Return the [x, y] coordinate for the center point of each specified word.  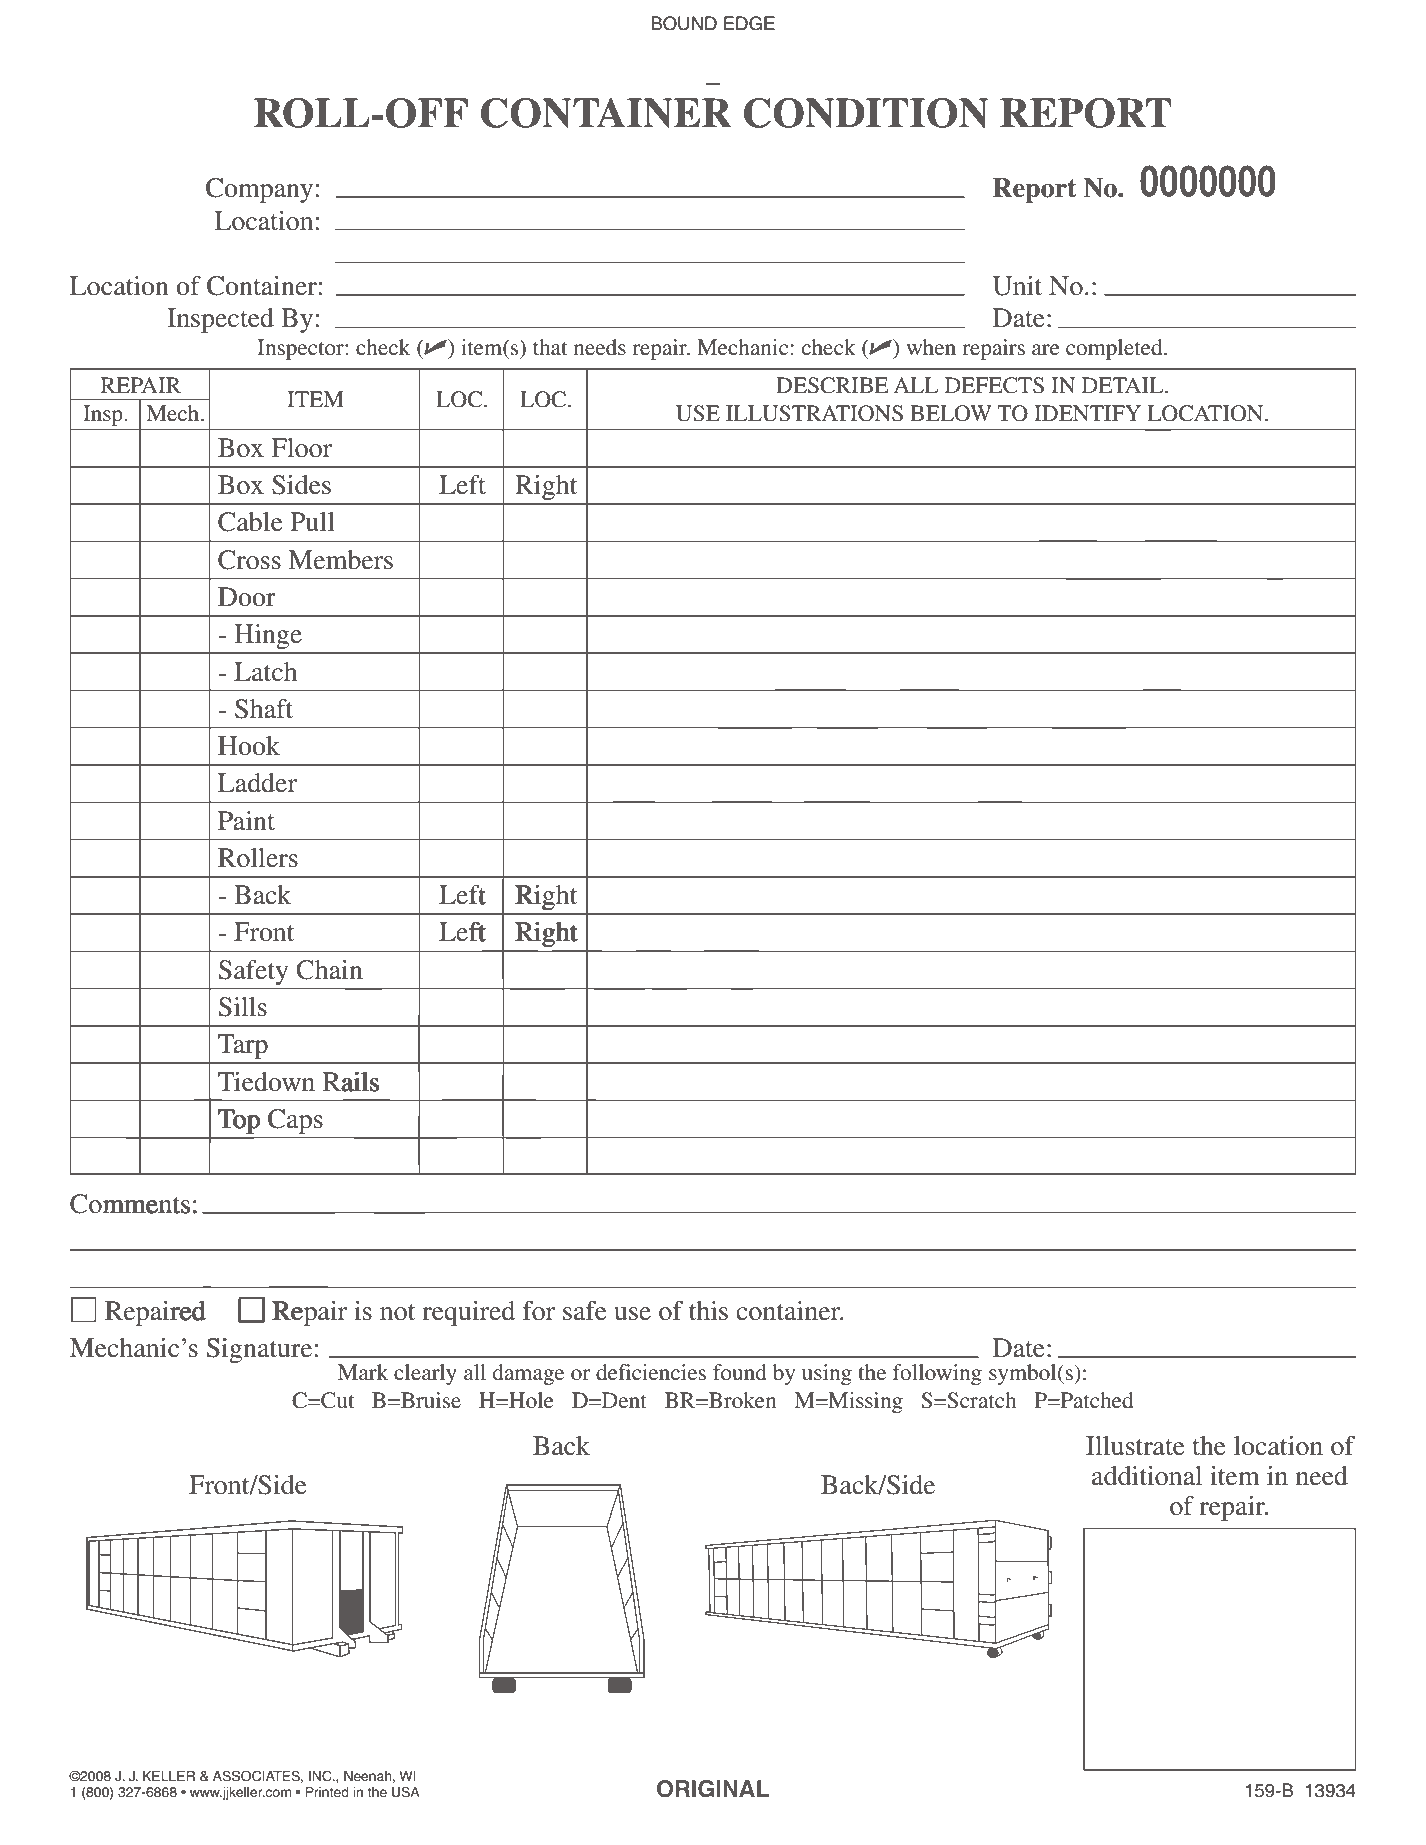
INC [321, 1776]
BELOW [951, 413]
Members [340, 560]
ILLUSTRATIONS [814, 413]
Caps [294, 1121]
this [708, 1311]
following [937, 1374]
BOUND [684, 23]
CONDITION [866, 113]
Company [259, 190]
